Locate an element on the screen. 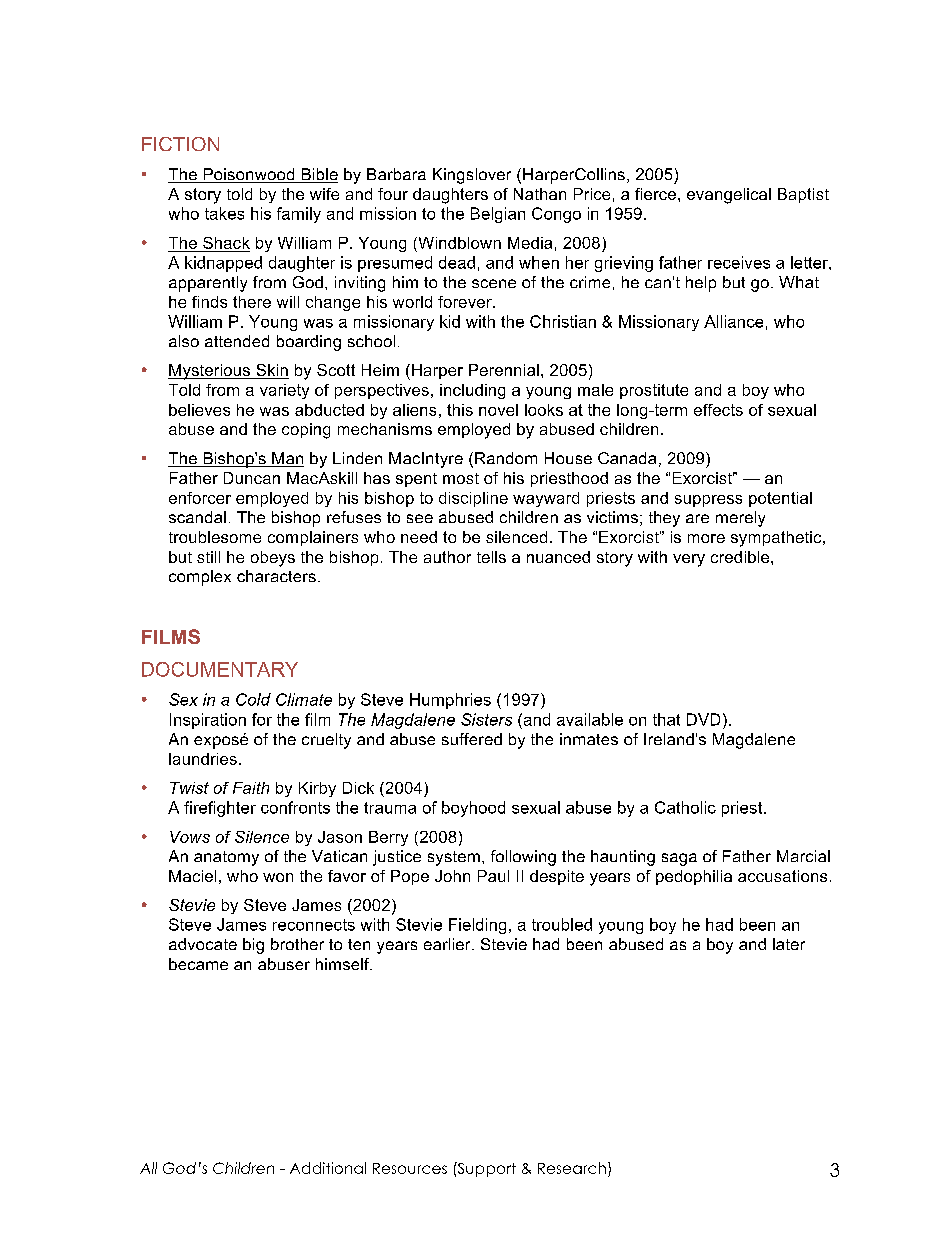 This screenshot has height=1233, width=952. Additional is located at coordinates (328, 1168).
